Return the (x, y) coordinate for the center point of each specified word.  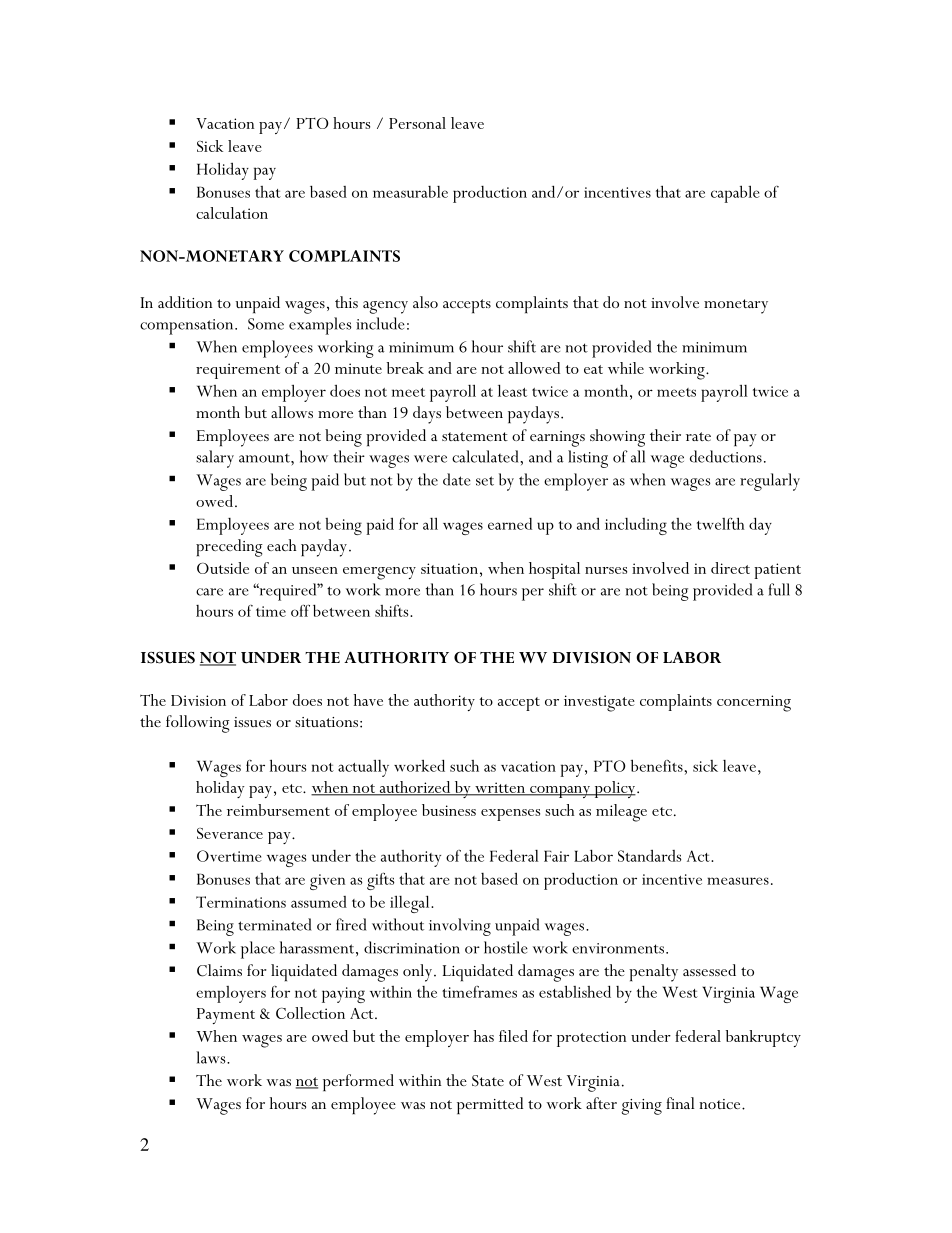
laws (212, 1057)
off (300, 610)
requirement (238, 371)
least (512, 390)
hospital (554, 570)
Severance (230, 833)
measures (738, 881)
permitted (490, 1105)
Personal (417, 123)
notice (721, 1104)
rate (698, 436)
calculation (232, 213)
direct (730, 568)
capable (735, 194)
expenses (510, 815)
